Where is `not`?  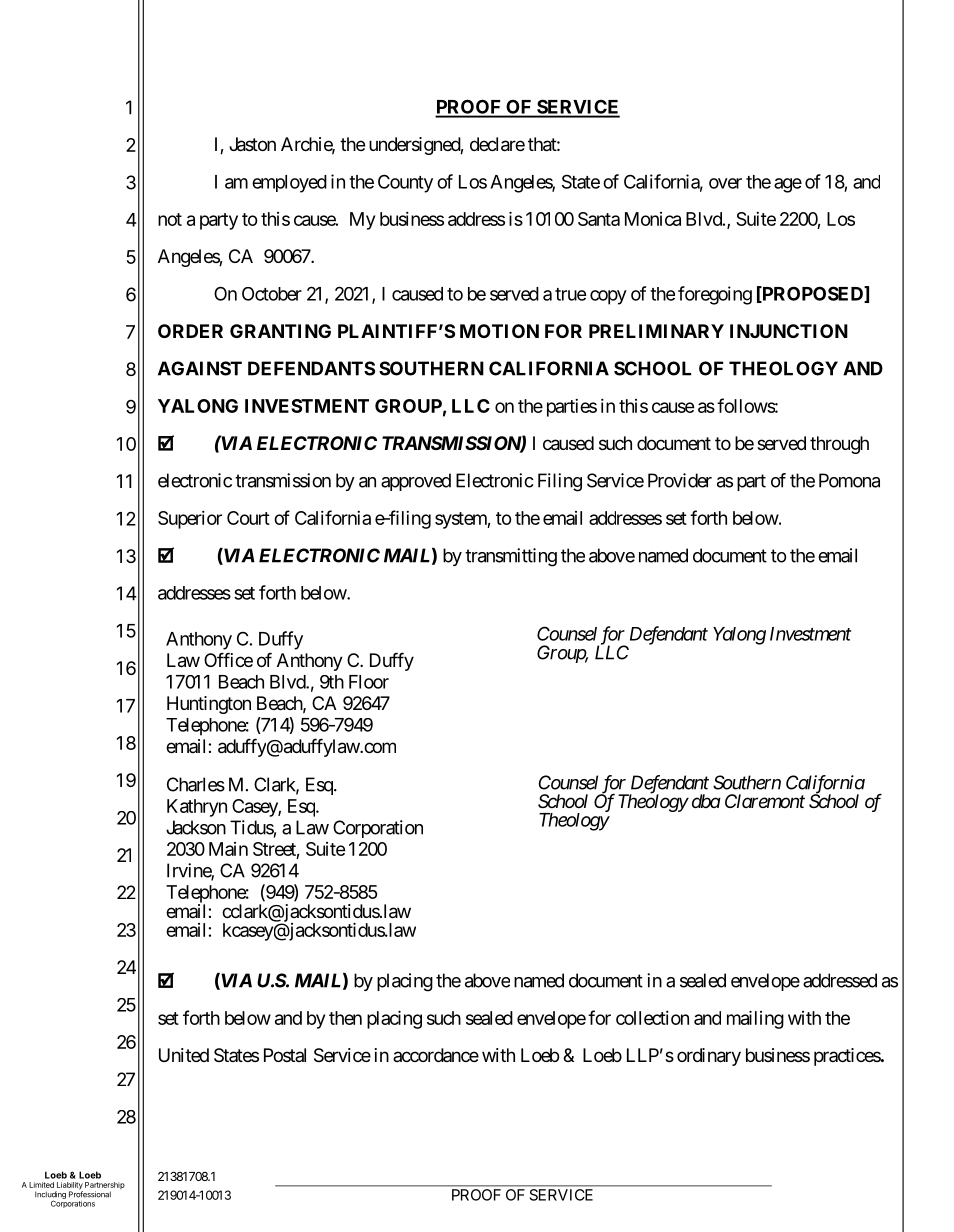
not is located at coordinates (170, 219).
